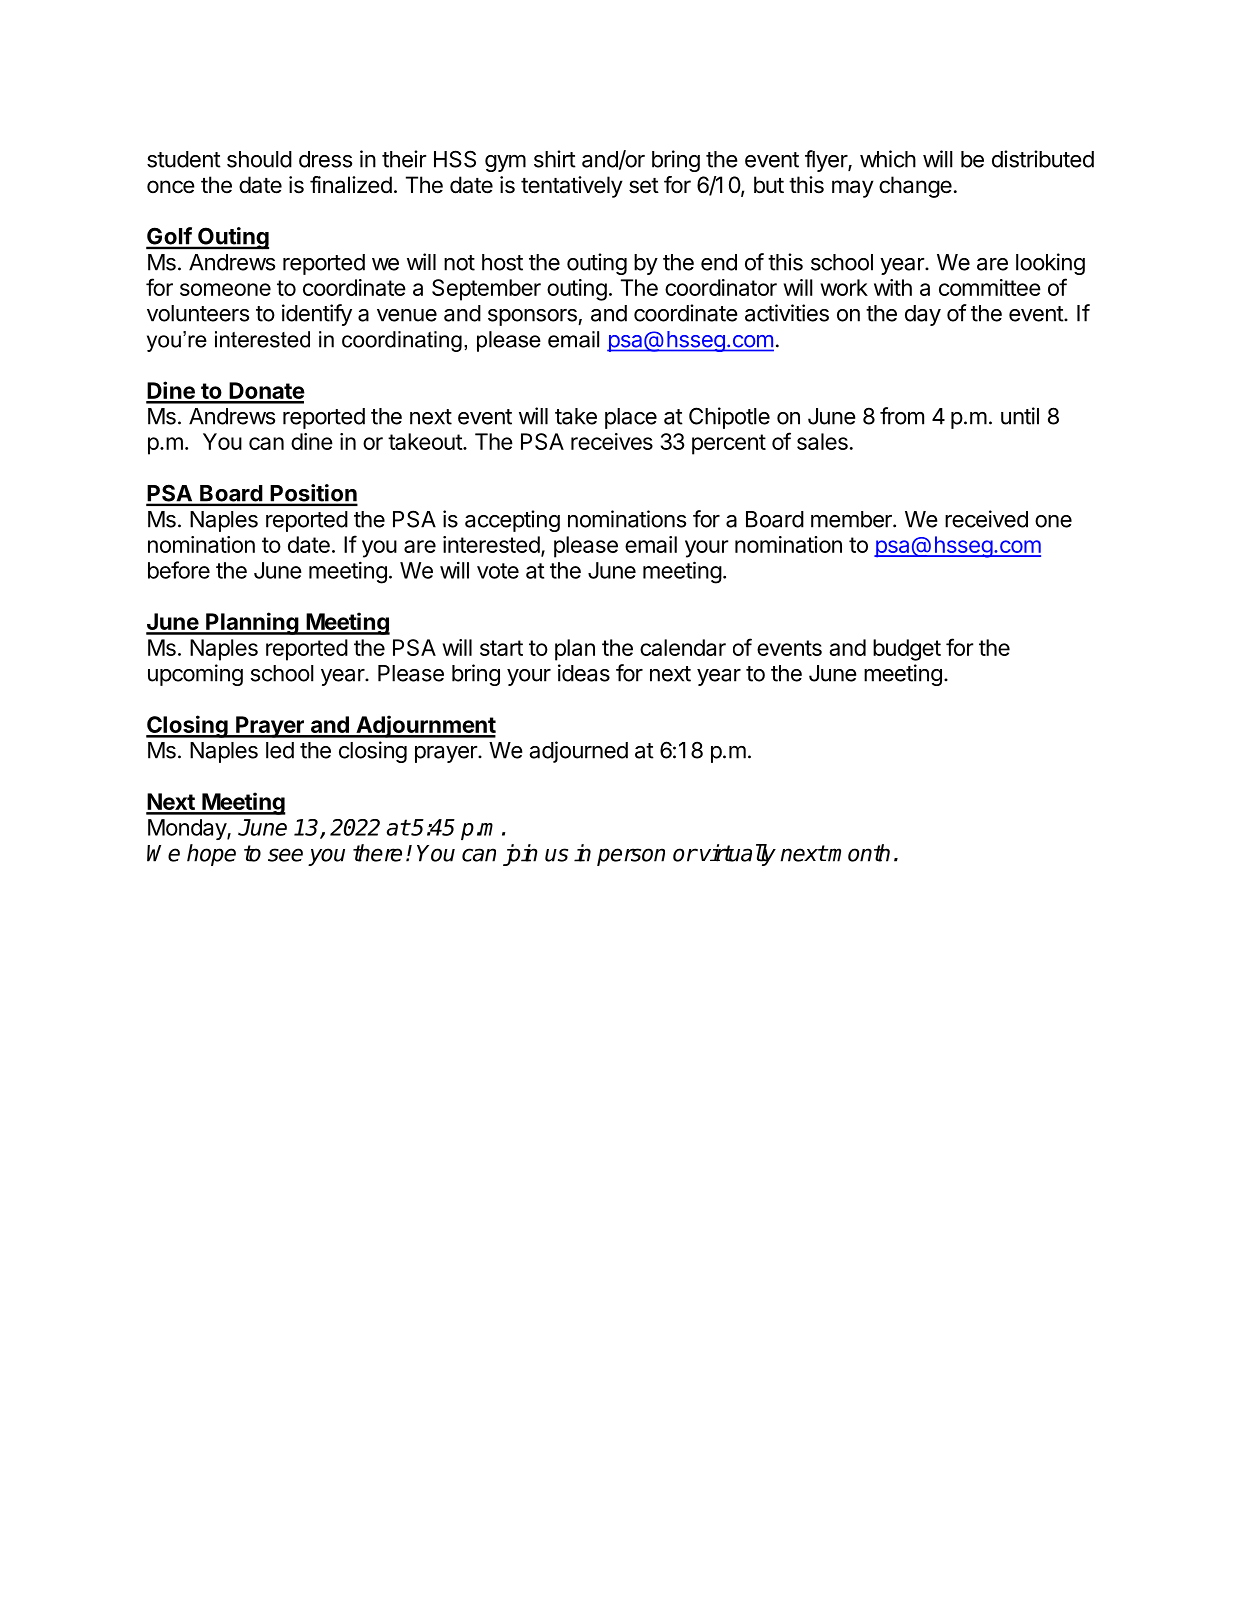  What do you see at coordinates (986, 519) in the screenshot?
I see `received` at bounding box center [986, 519].
